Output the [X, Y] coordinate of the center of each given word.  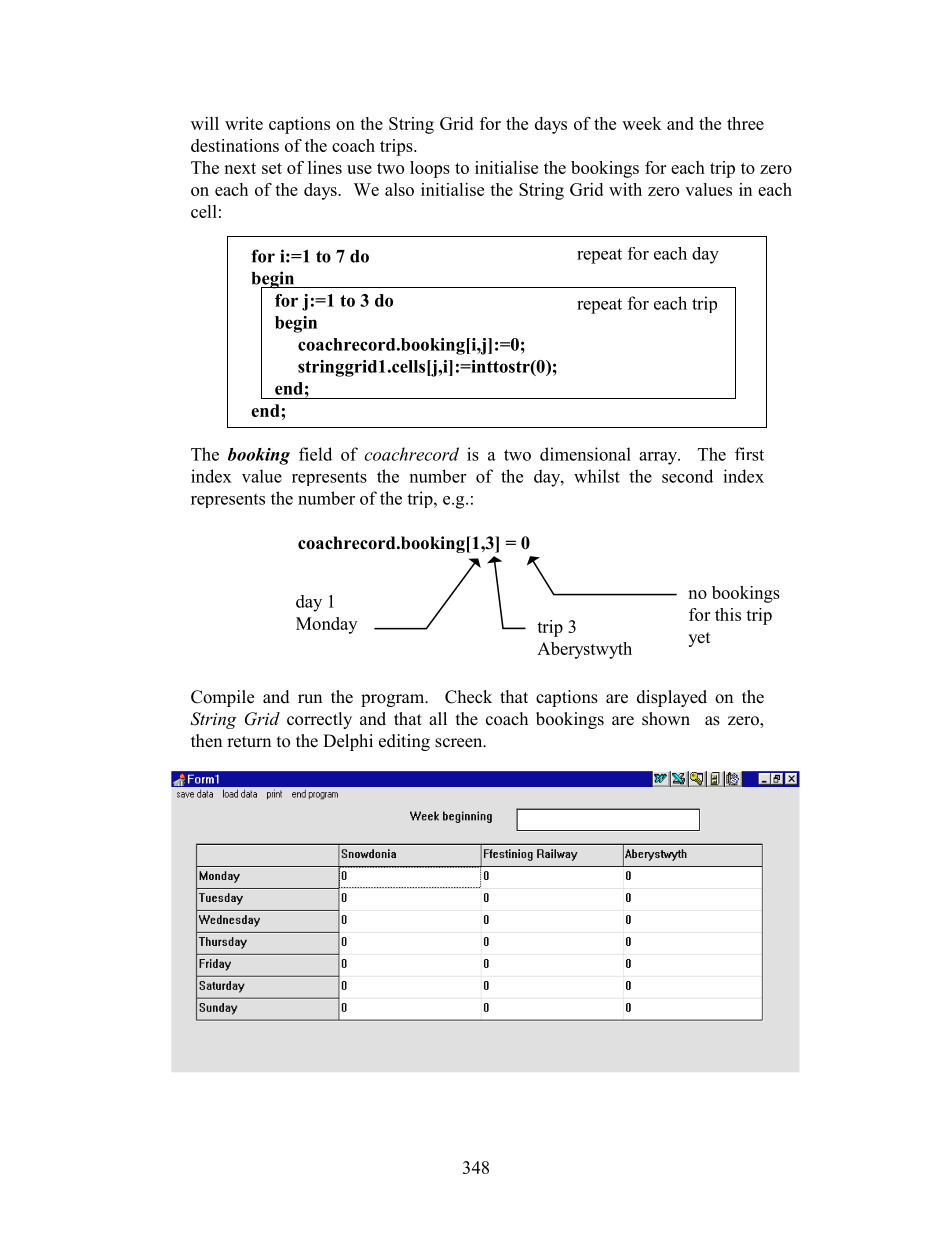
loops [430, 169]
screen [460, 743]
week [642, 123]
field [315, 454]
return [249, 742]
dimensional [585, 454]
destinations [235, 145]
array [659, 458]
